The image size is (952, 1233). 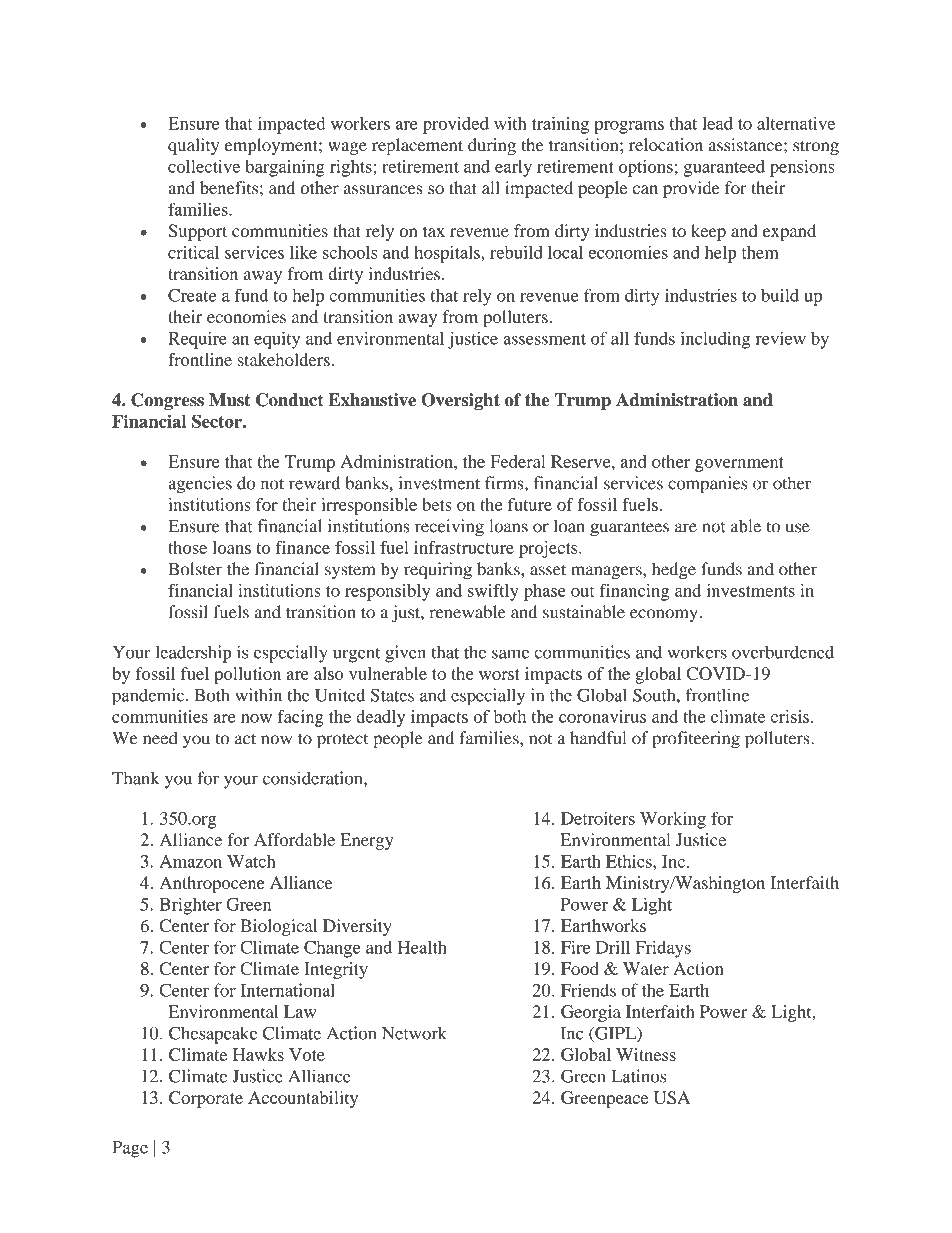 I want to click on Thank, so click(x=136, y=778).
